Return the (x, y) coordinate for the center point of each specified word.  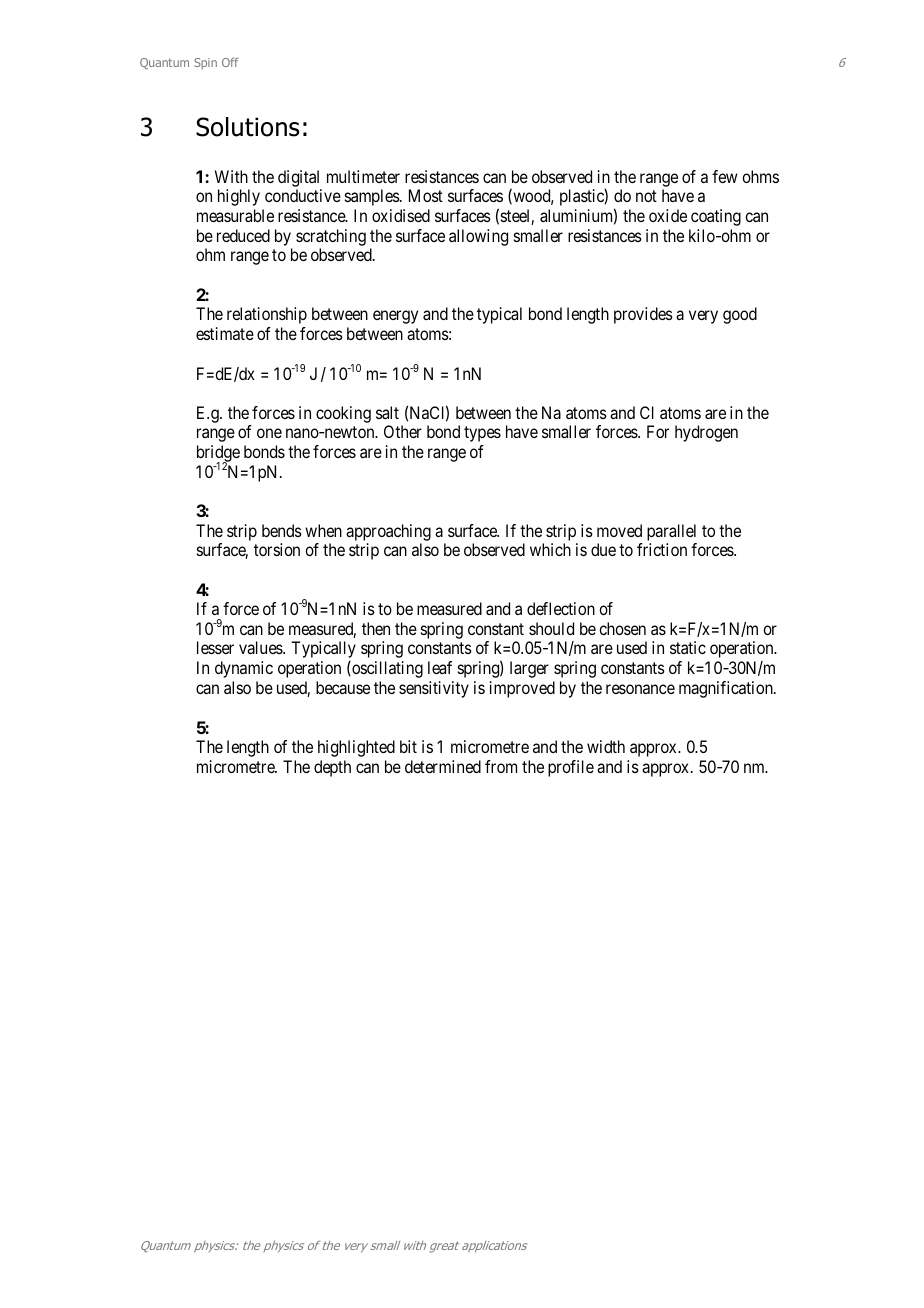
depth (332, 768)
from (501, 766)
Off (230, 62)
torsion (277, 549)
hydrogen (706, 433)
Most (426, 195)
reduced (243, 235)
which (550, 549)
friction (662, 549)
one (269, 433)
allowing (478, 237)
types (482, 434)
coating (716, 217)
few (725, 176)
